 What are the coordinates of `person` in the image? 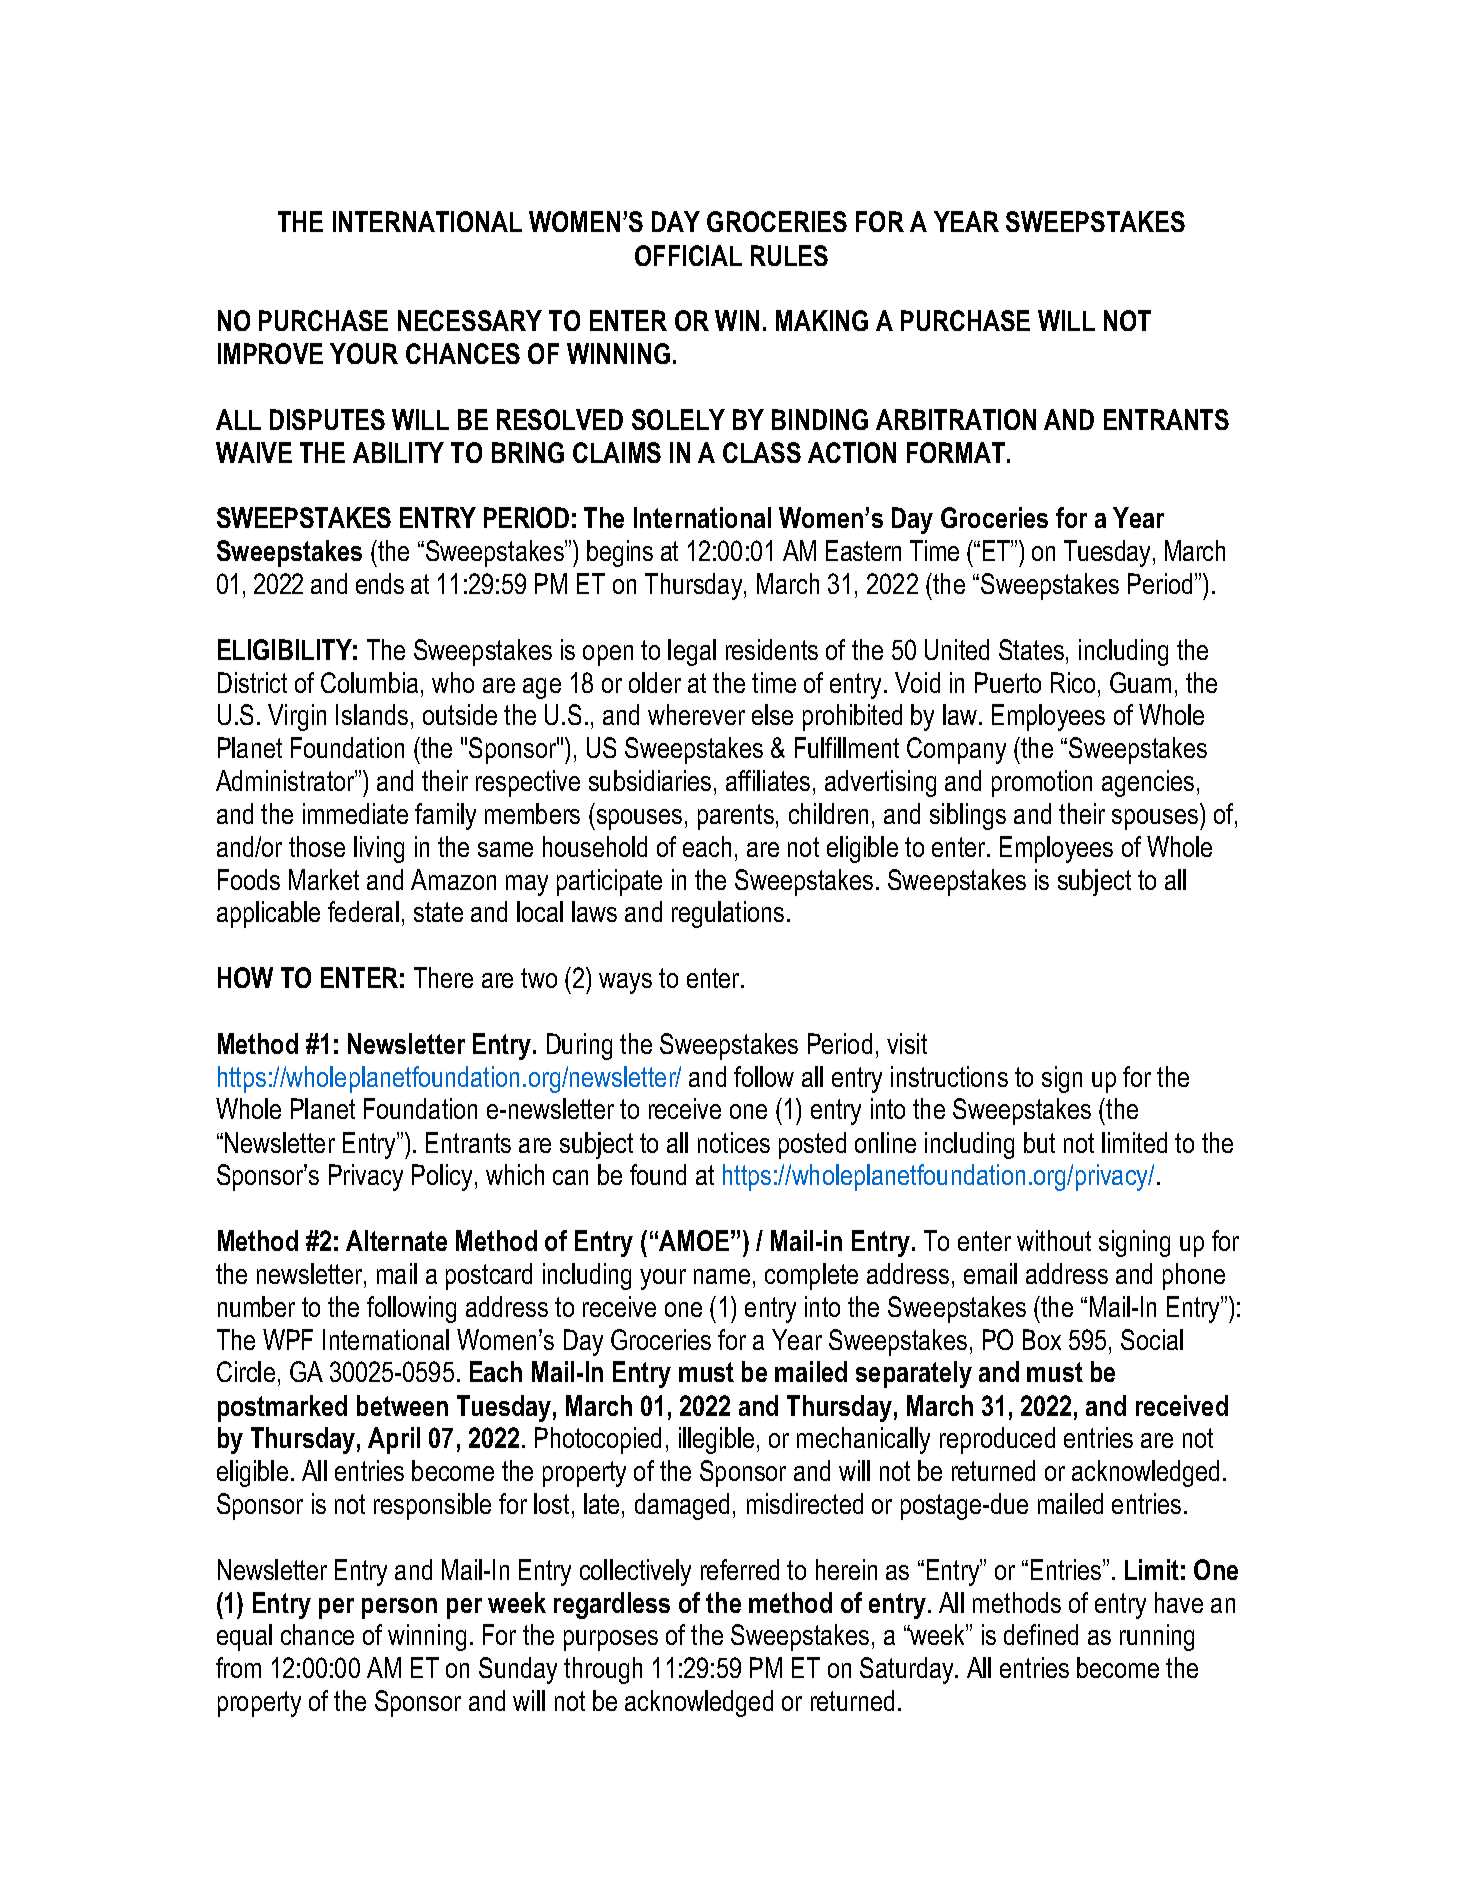 It's located at (399, 1608).
